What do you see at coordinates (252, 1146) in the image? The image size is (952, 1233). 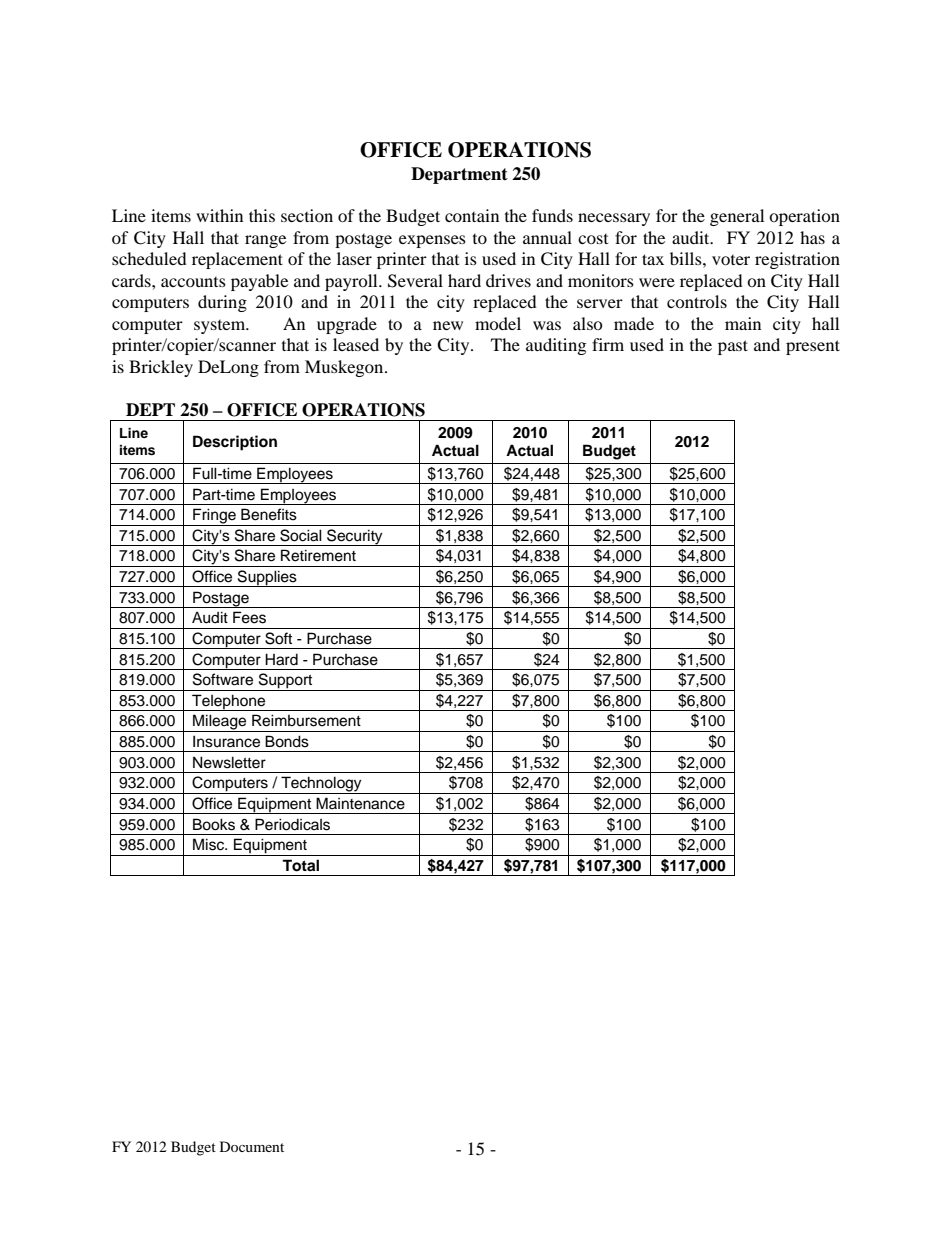 I see `Document` at bounding box center [252, 1146].
